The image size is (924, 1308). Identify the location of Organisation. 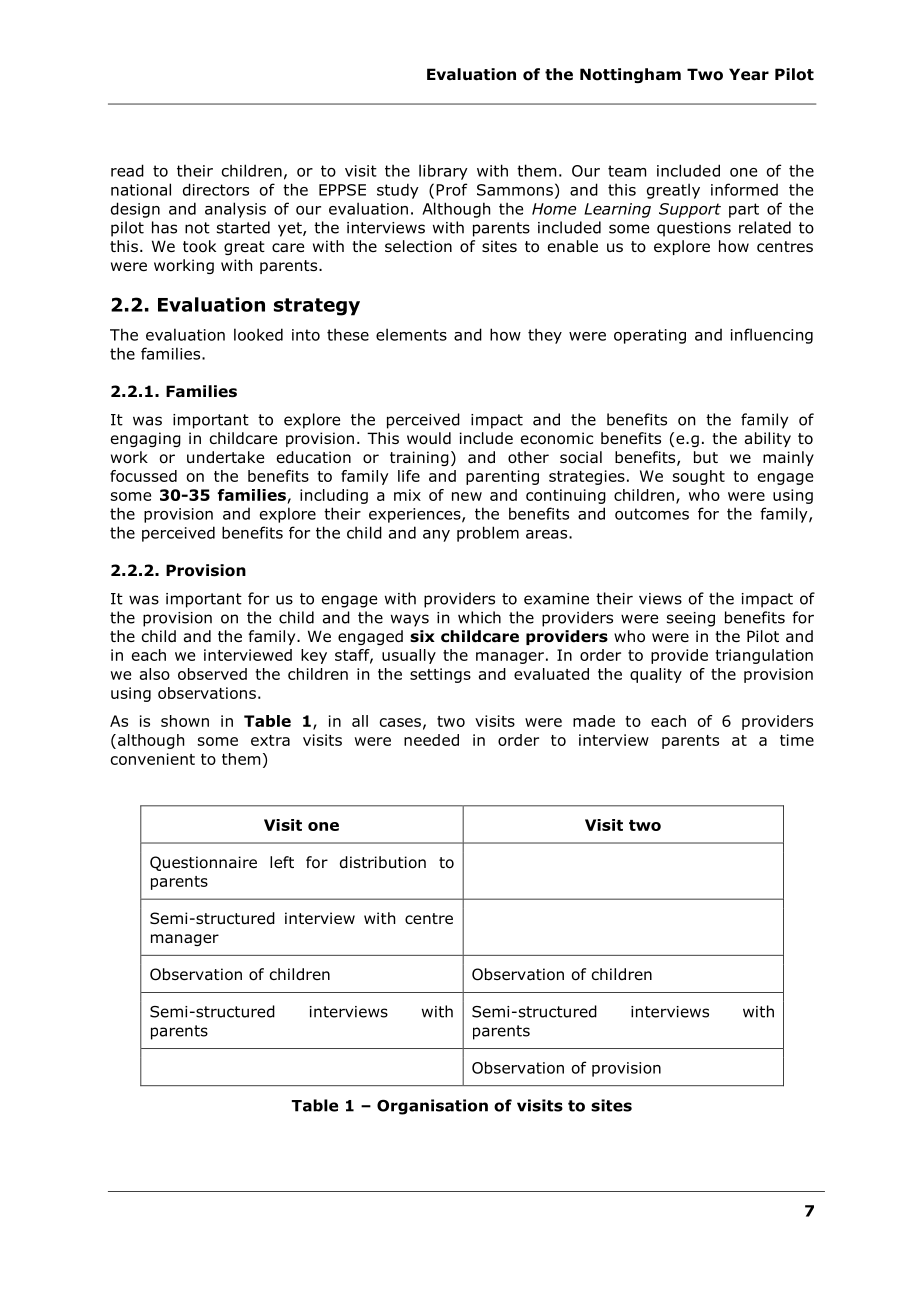
(432, 1107).
